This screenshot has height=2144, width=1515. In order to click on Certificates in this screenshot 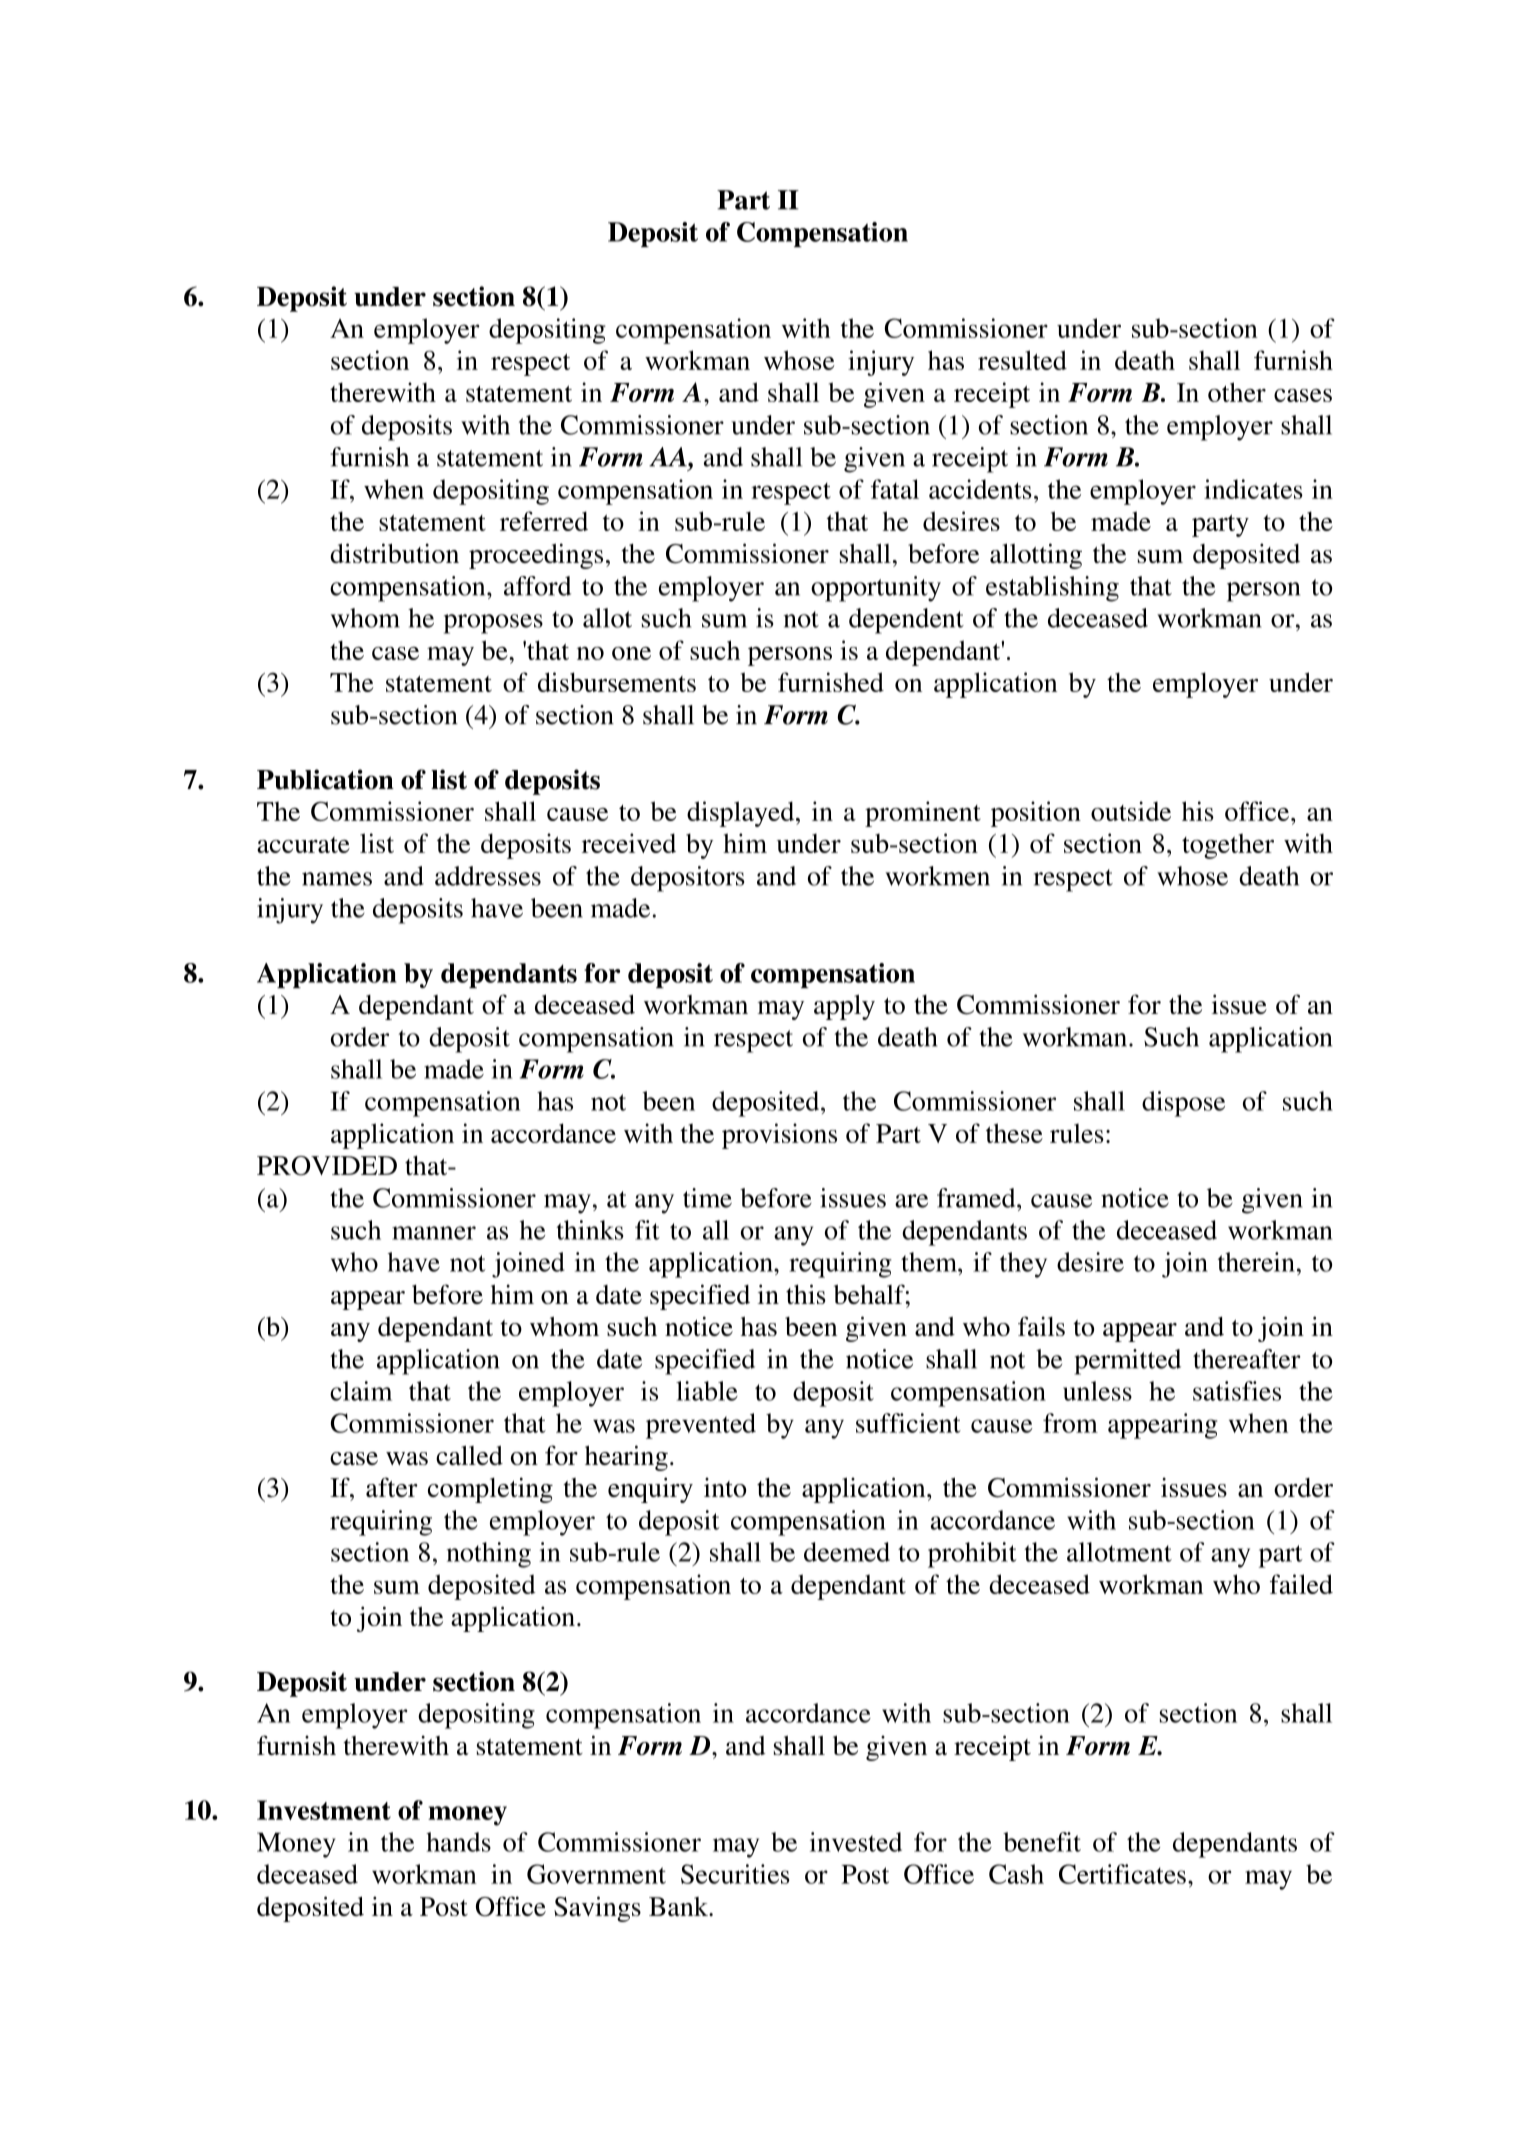, I will do `click(1122, 1874)`.
